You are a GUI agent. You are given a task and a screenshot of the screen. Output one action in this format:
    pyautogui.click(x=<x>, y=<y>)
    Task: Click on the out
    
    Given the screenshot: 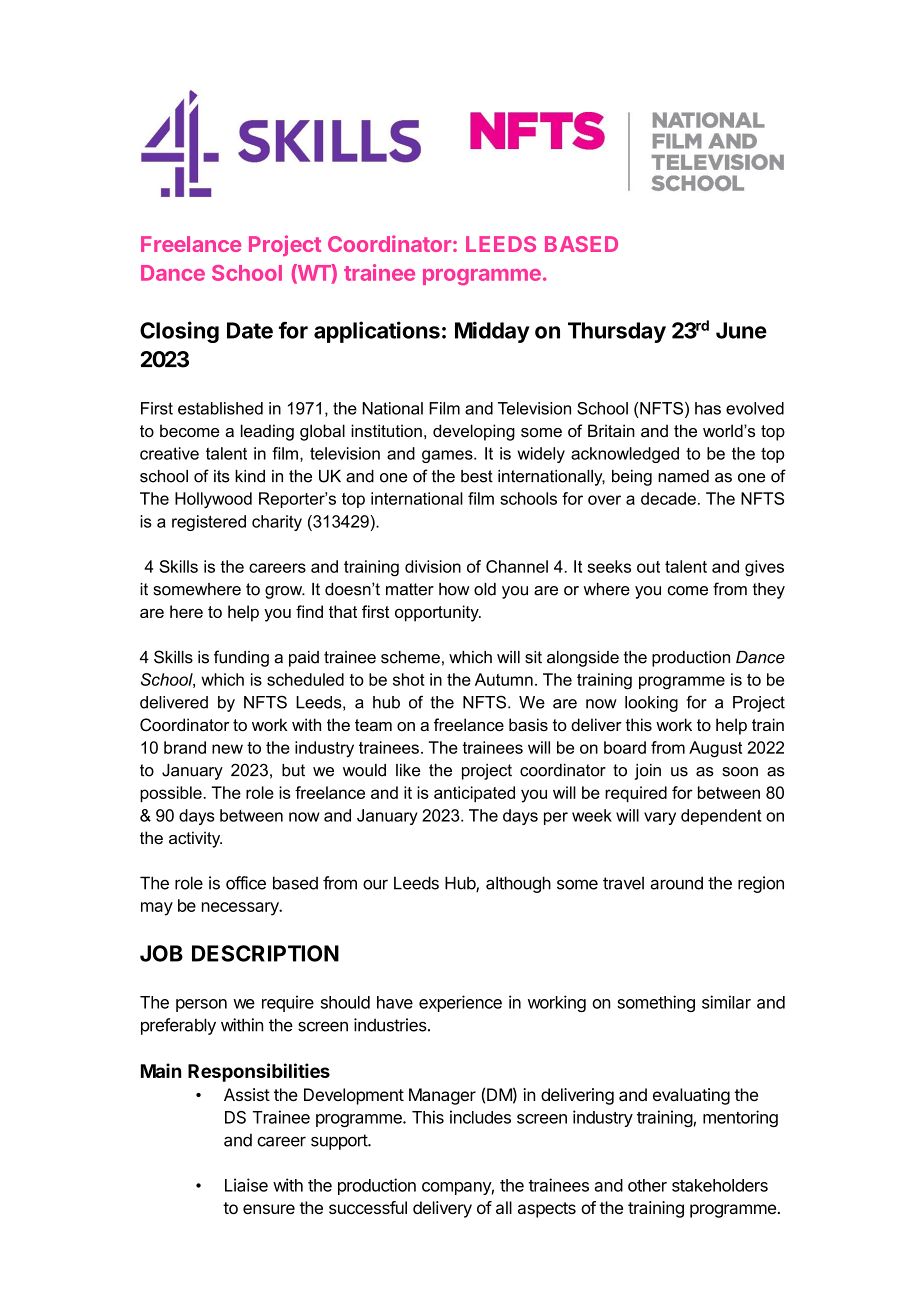 What is the action you would take?
    pyautogui.click(x=648, y=567)
